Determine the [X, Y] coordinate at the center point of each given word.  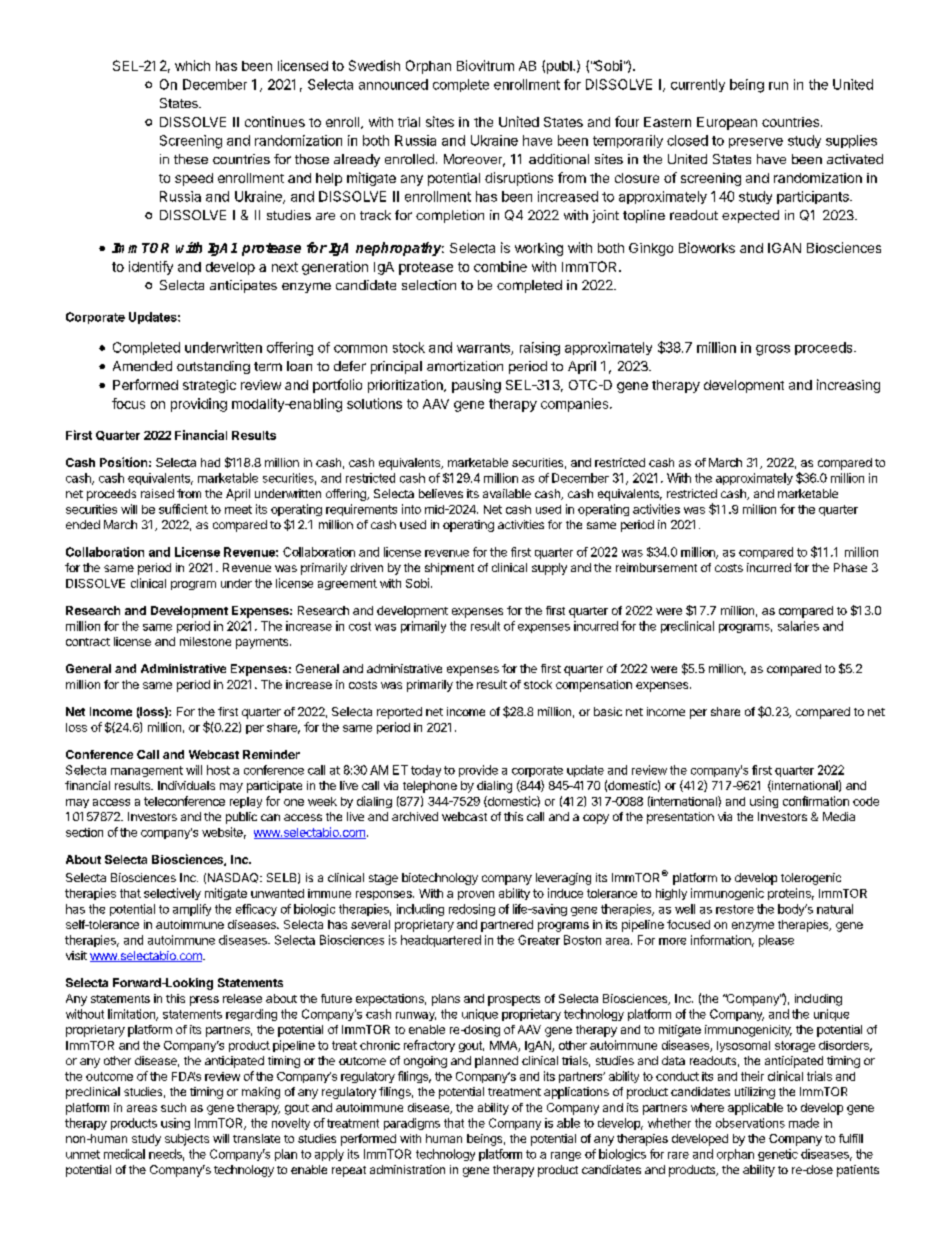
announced [393, 84]
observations [750, 1123]
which [192, 65]
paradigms [412, 1124]
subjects [187, 1140]
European [727, 123]
